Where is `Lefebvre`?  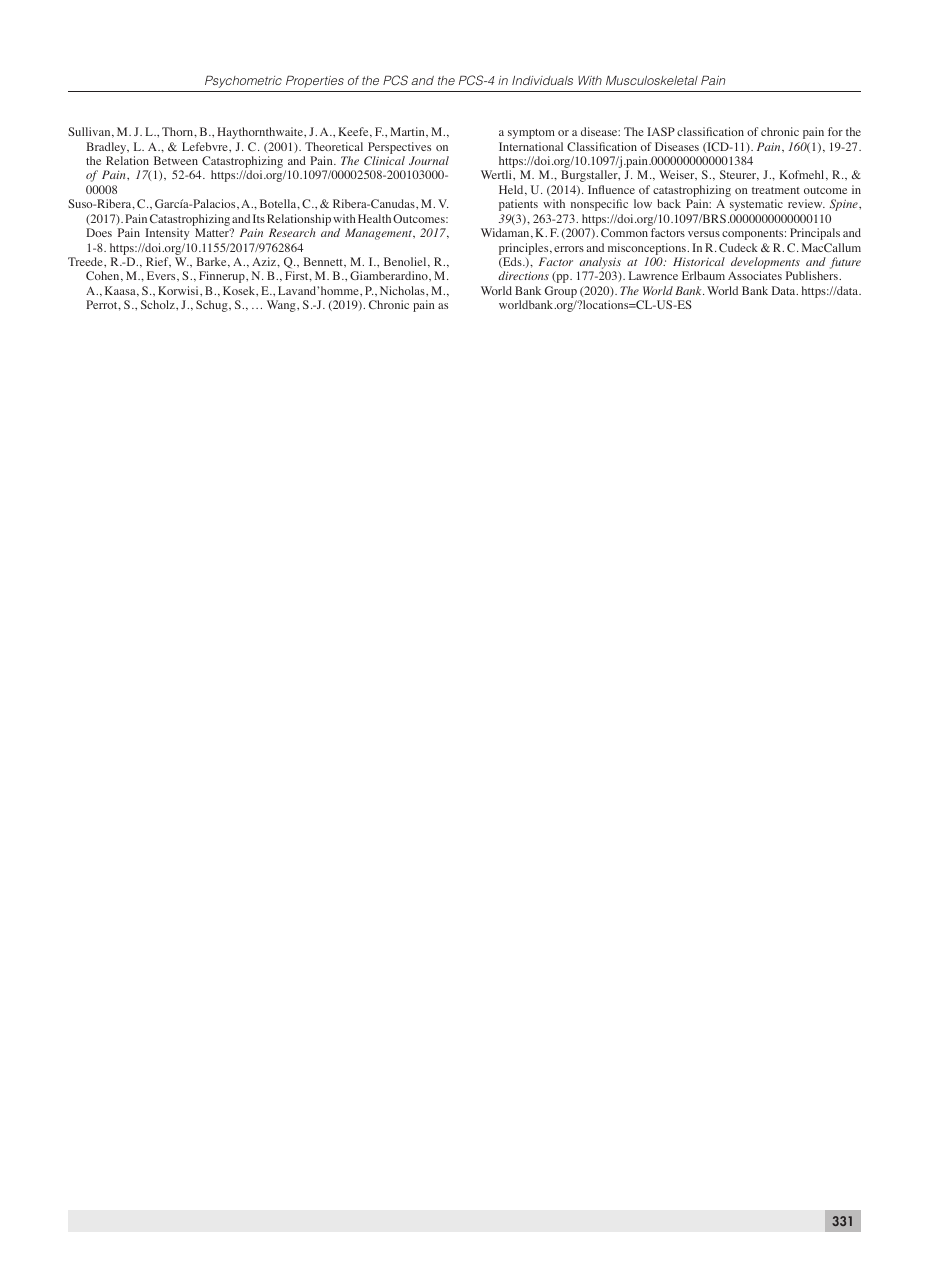 Lefebvre is located at coordinates (206, 146).
